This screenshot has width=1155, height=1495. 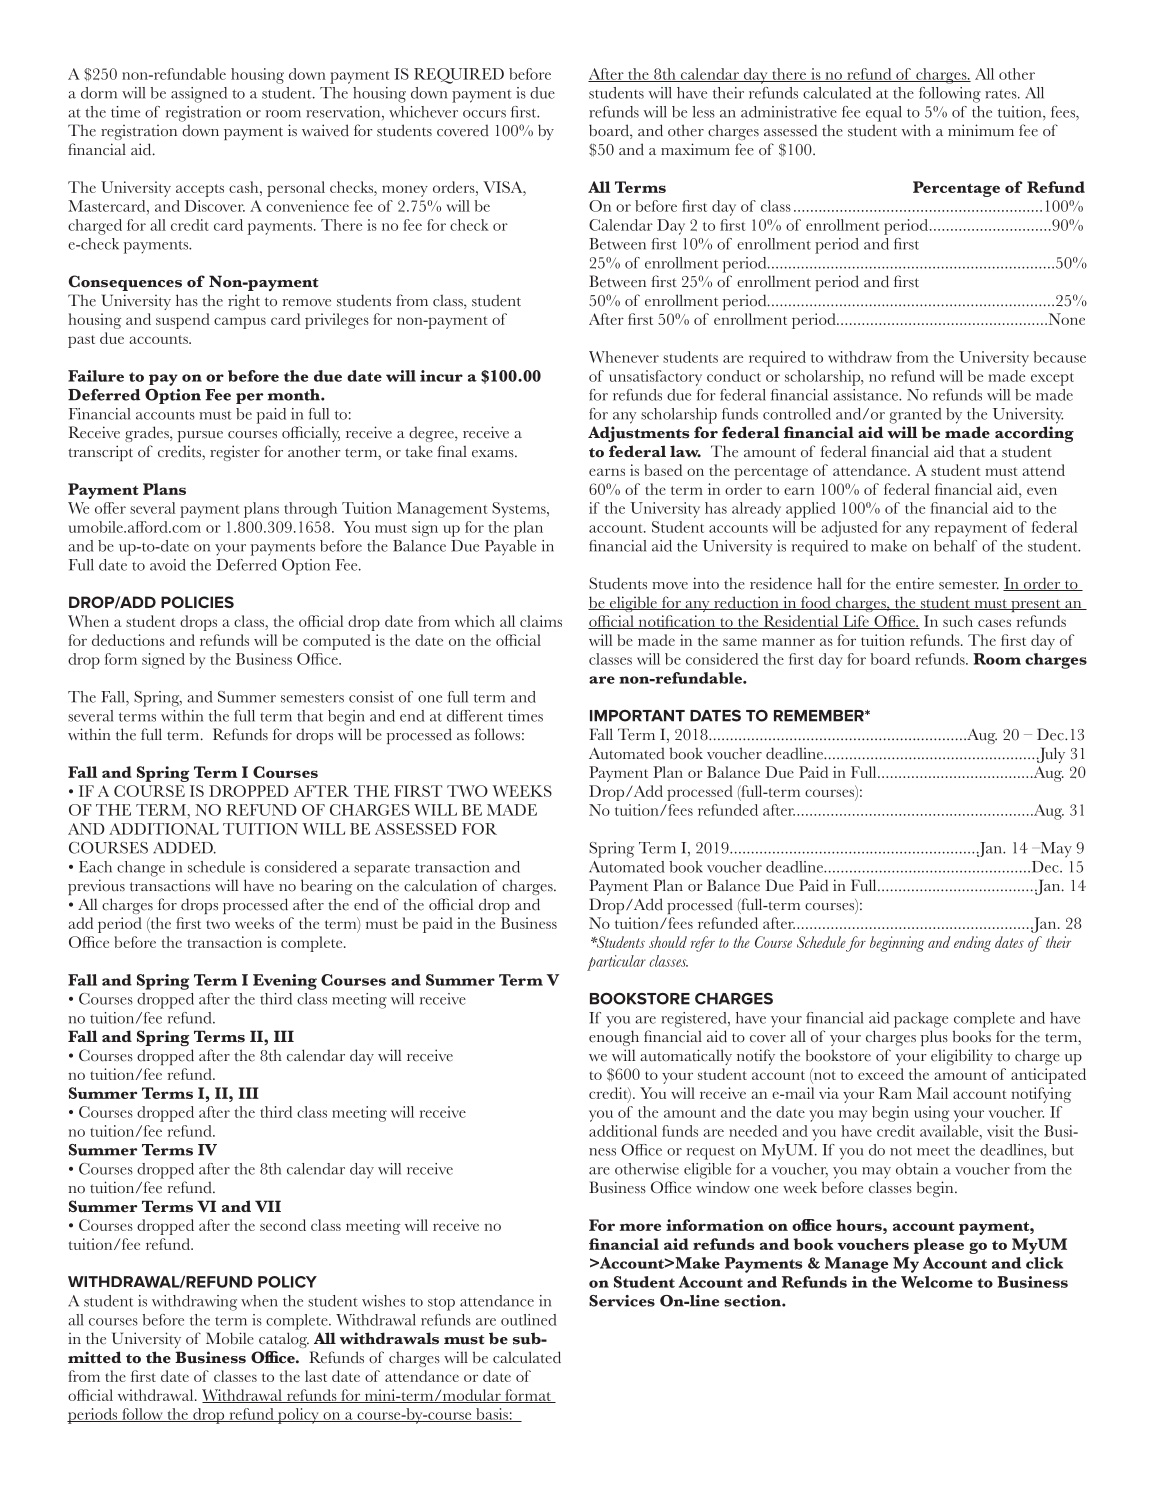 What do you see at coordinates (484, 114) in the screenshot?
I see `occurs` at bounding box center [484, 114].
